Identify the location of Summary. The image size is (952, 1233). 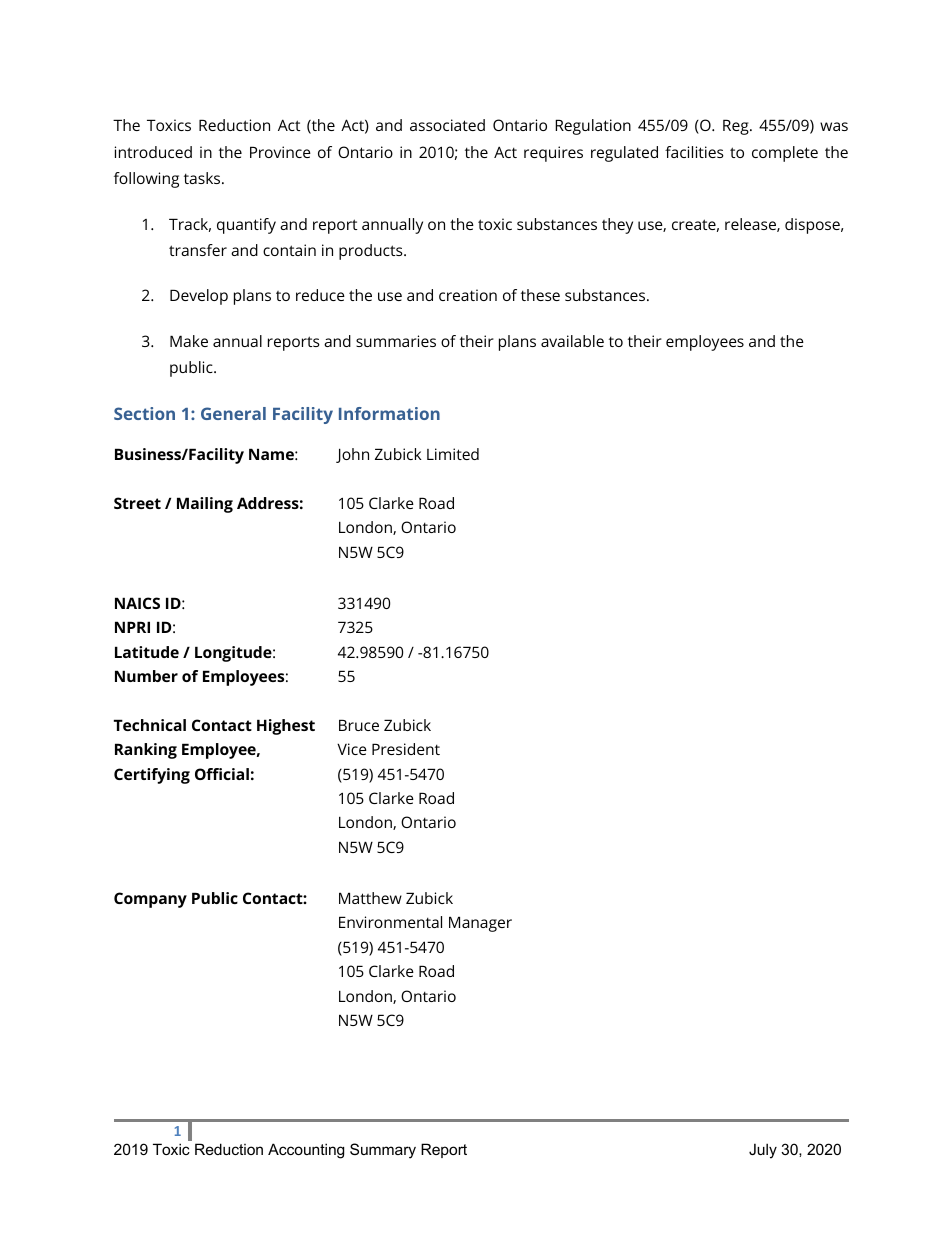
(383, 1151).
